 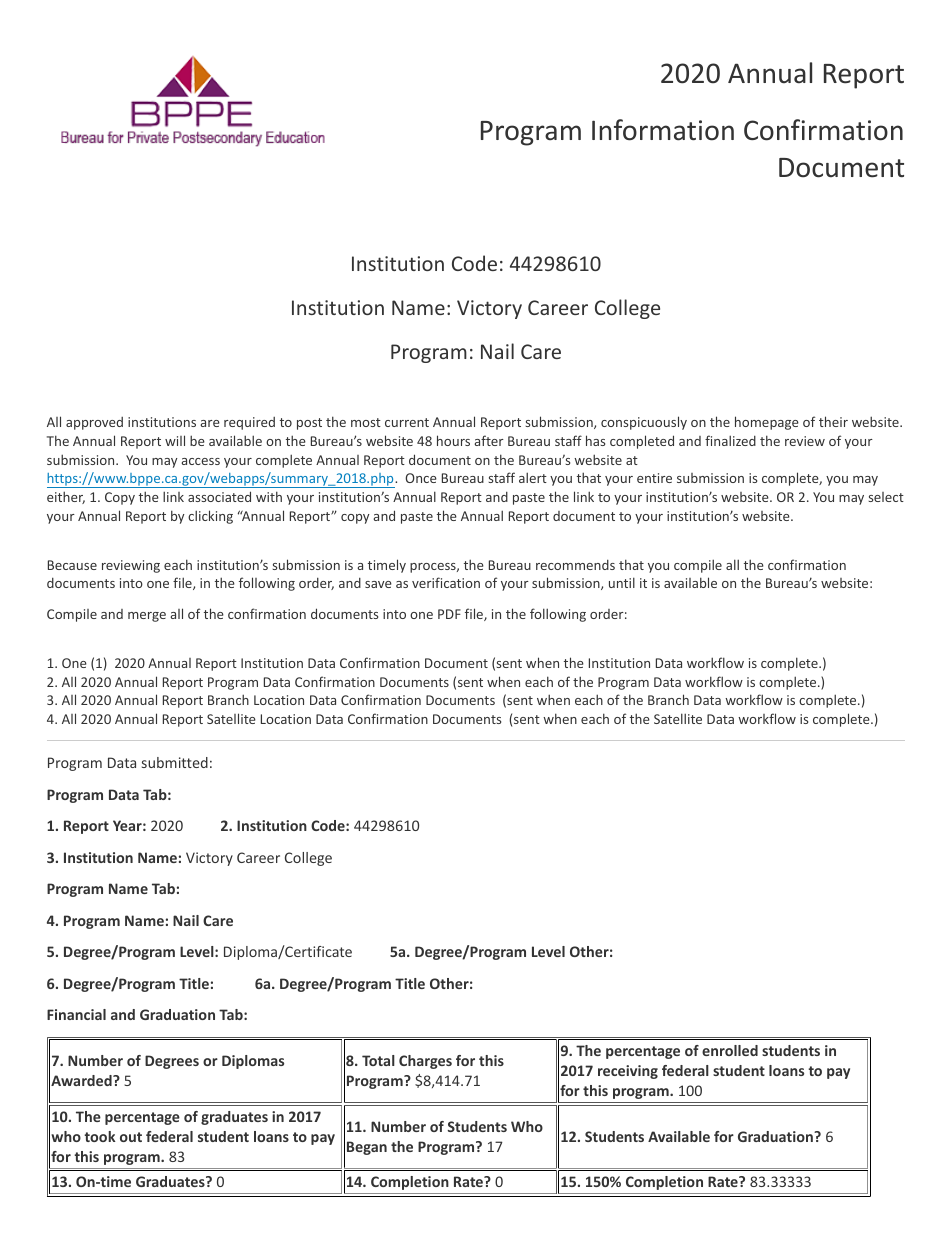 I want to click on approved, so click(x=94, y=423).
